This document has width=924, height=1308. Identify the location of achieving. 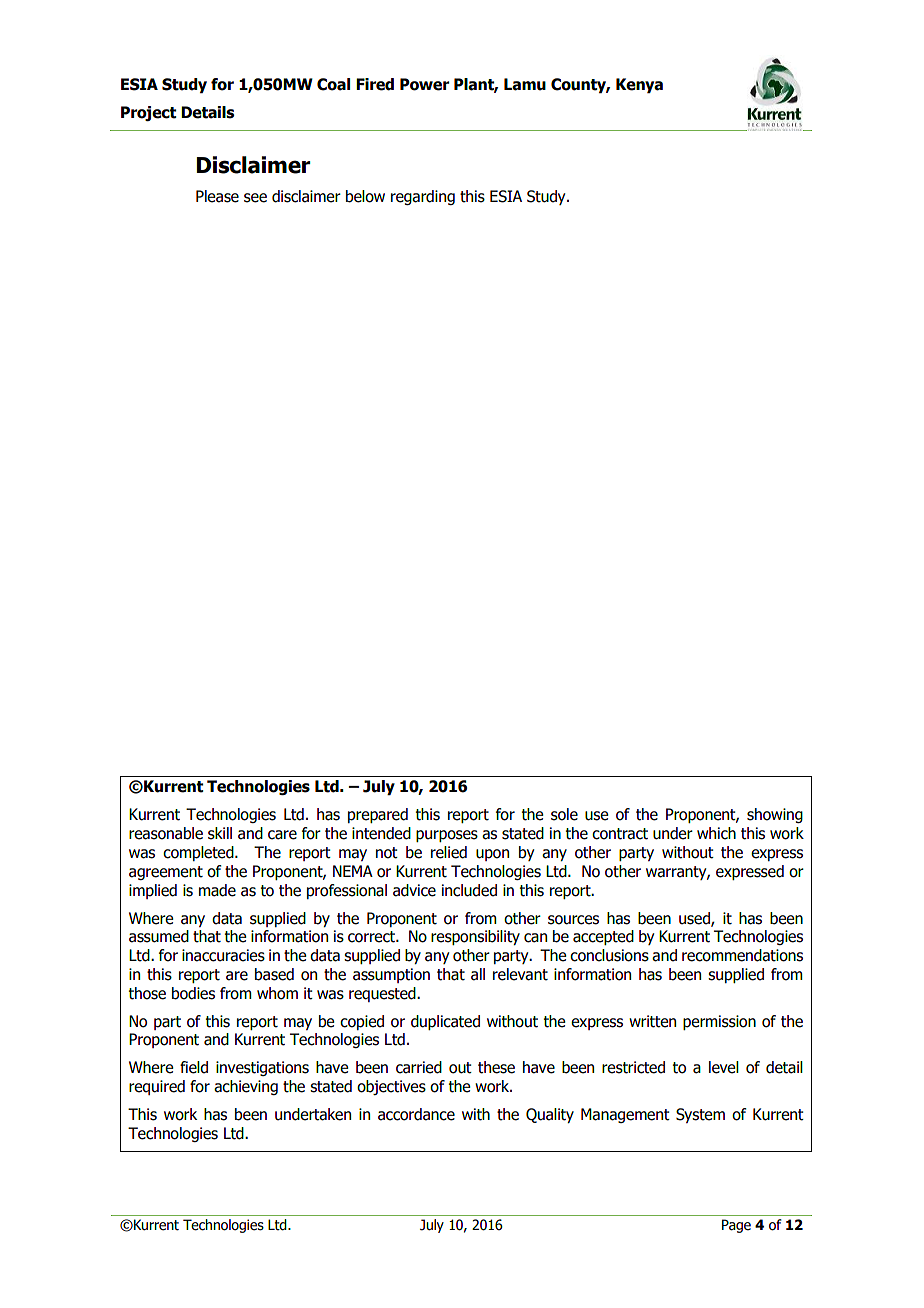
(246, 1087).
